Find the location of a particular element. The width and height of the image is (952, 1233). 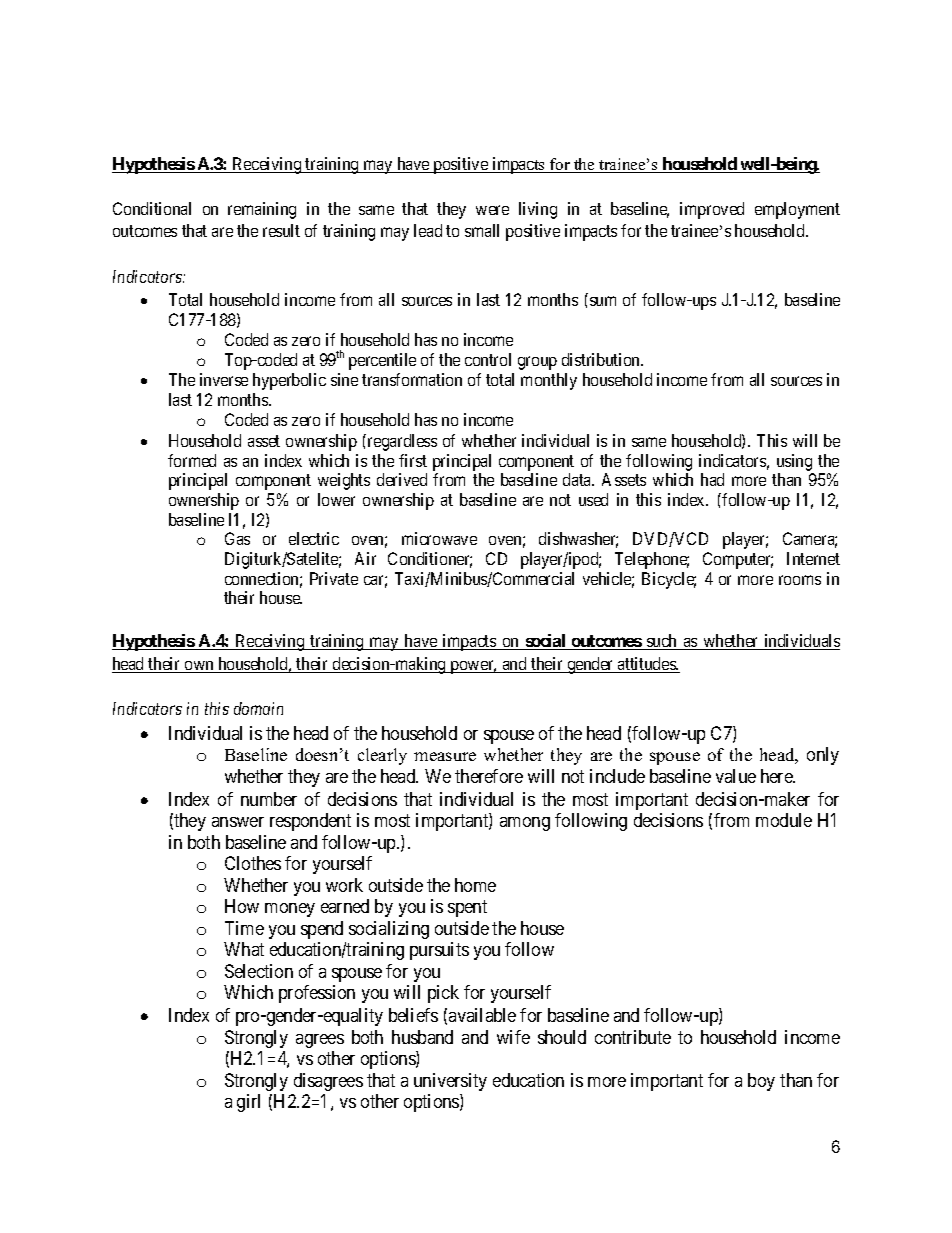

small is located at coordinates (482, 230).
